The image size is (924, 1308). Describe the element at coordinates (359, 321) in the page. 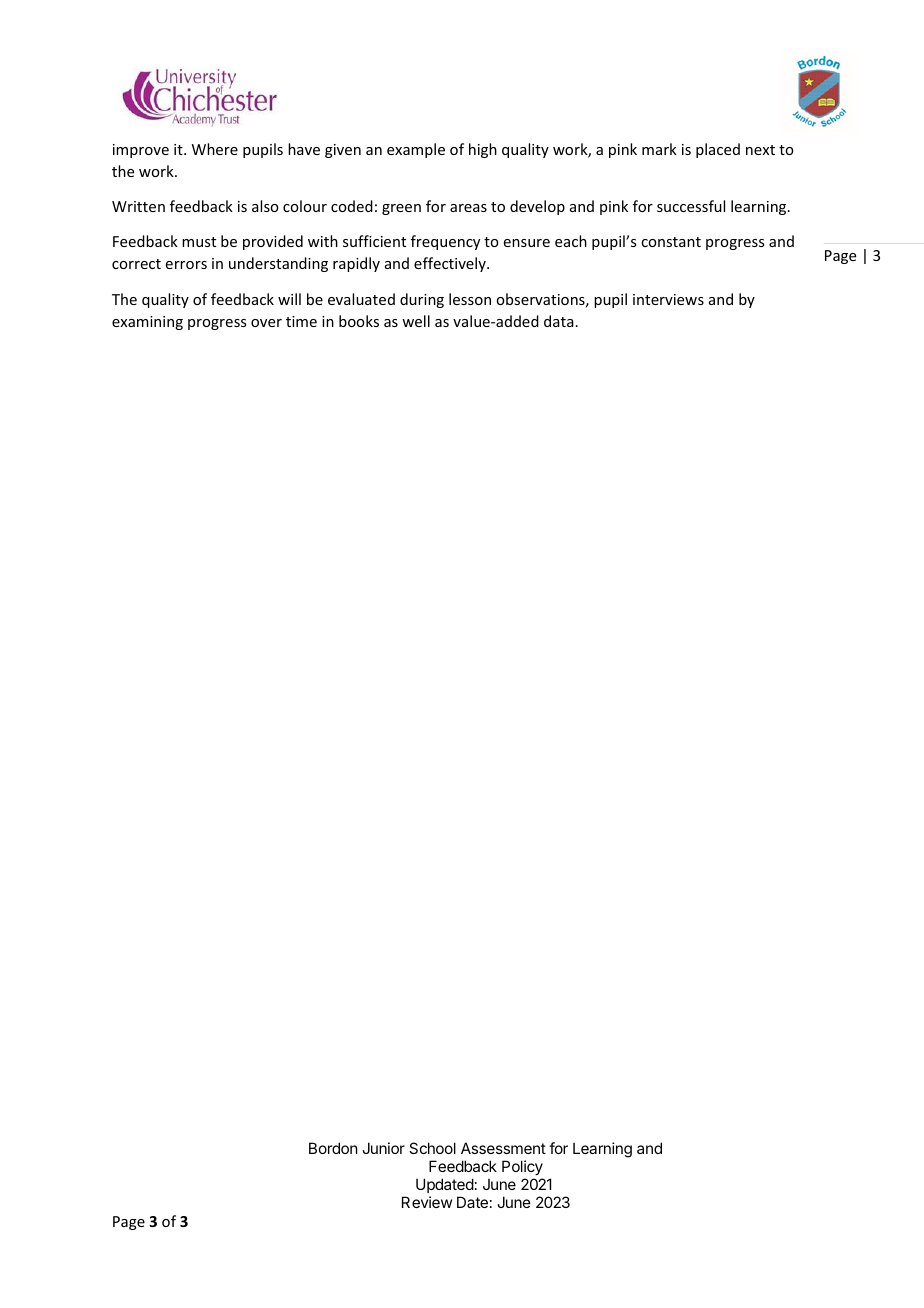

I see `books` at that location.
